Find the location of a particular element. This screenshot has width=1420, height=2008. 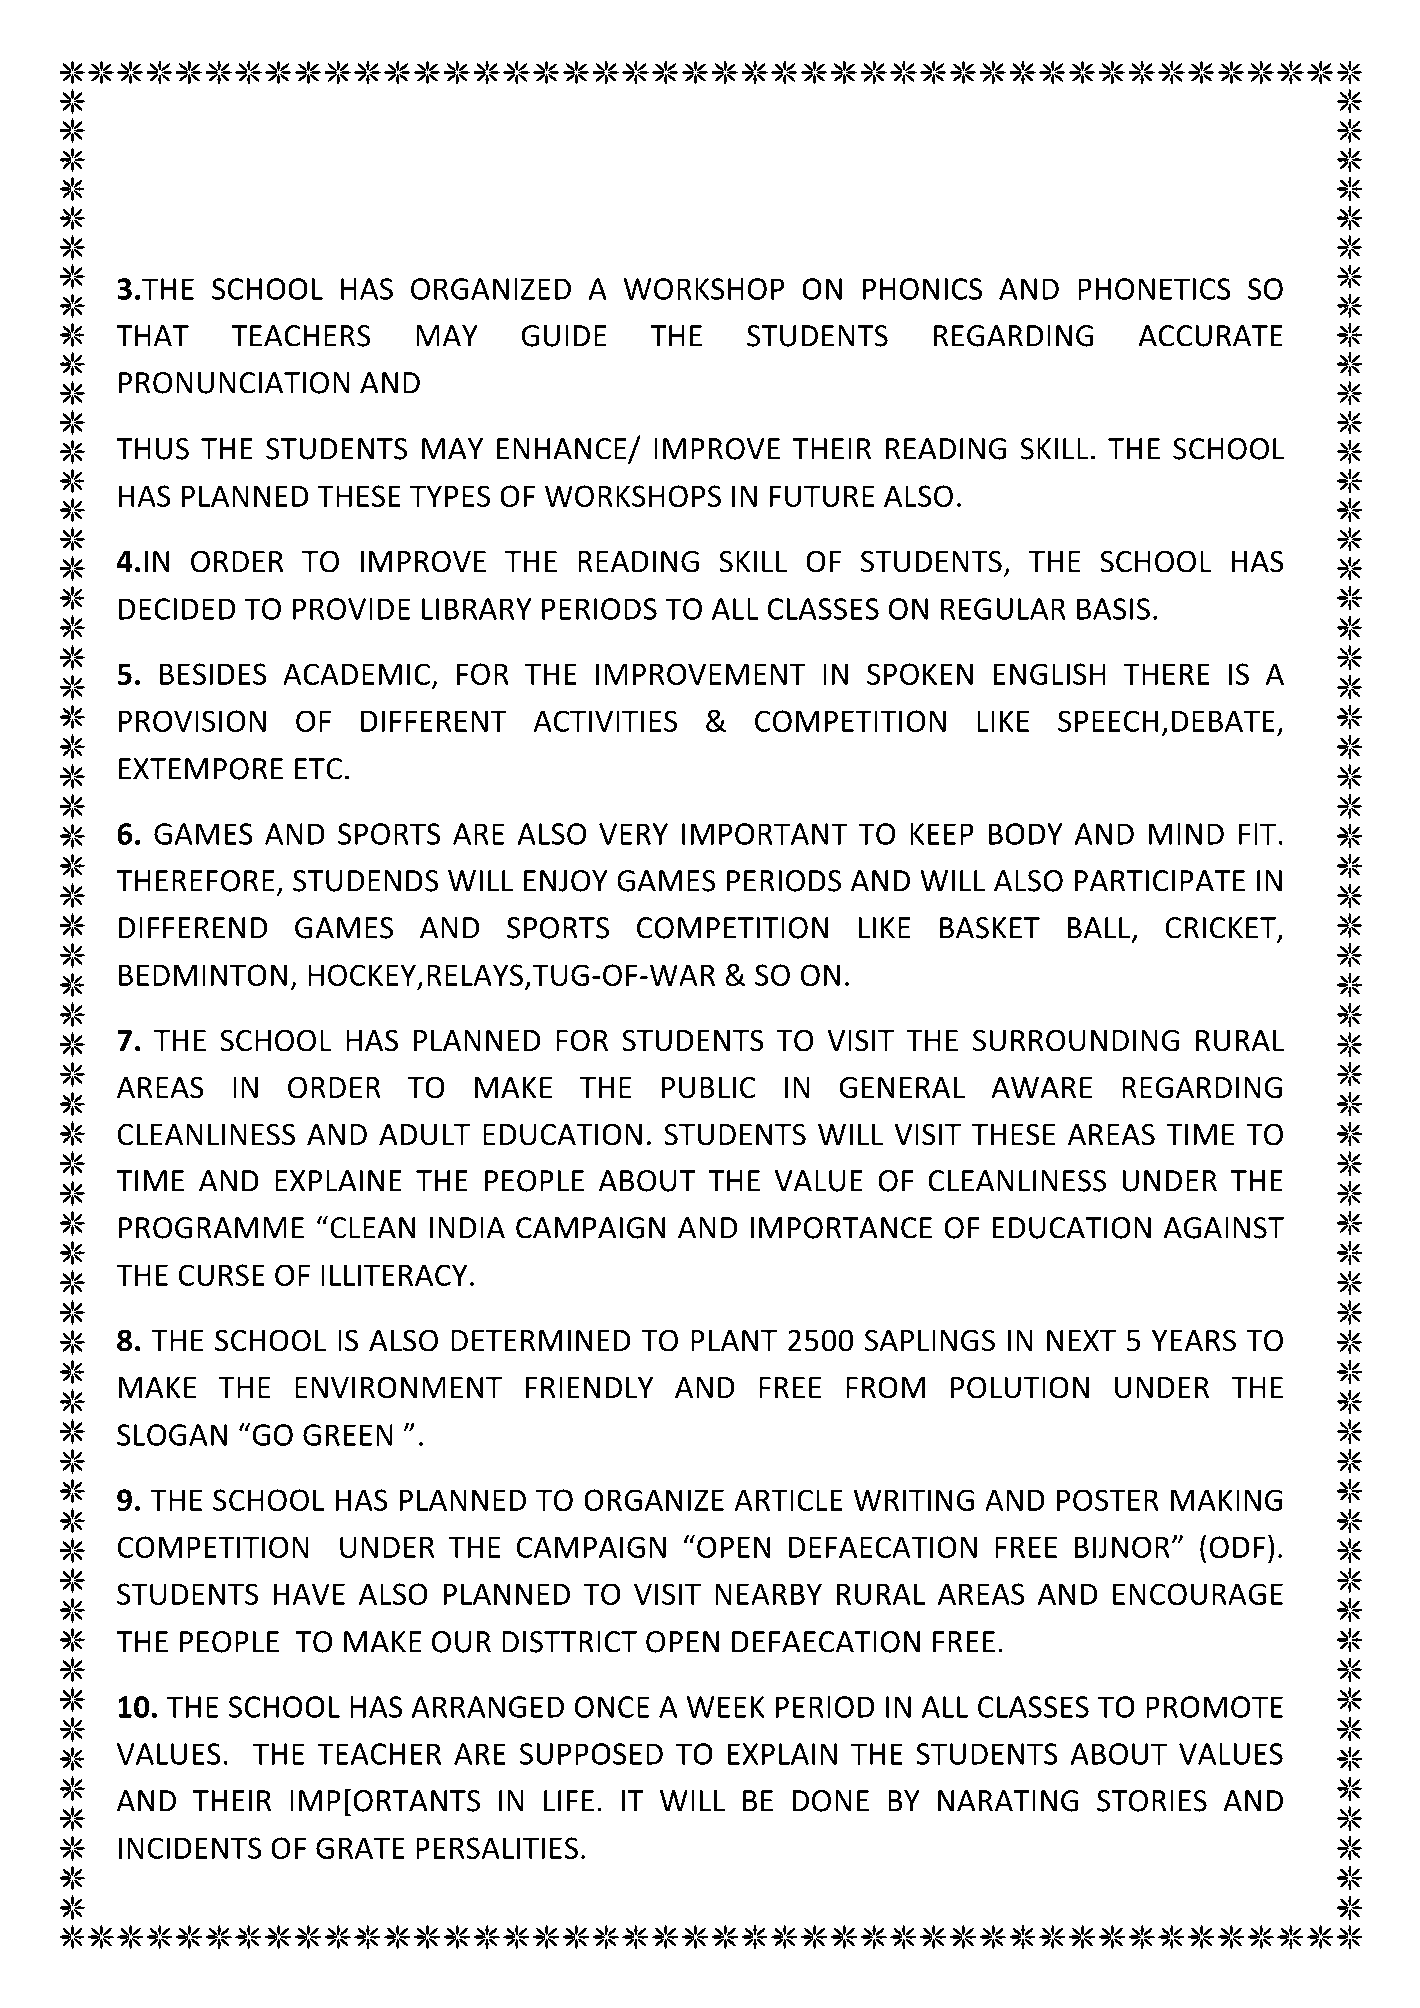

SURROUNDING is located at coordinates (1076, 1040).
